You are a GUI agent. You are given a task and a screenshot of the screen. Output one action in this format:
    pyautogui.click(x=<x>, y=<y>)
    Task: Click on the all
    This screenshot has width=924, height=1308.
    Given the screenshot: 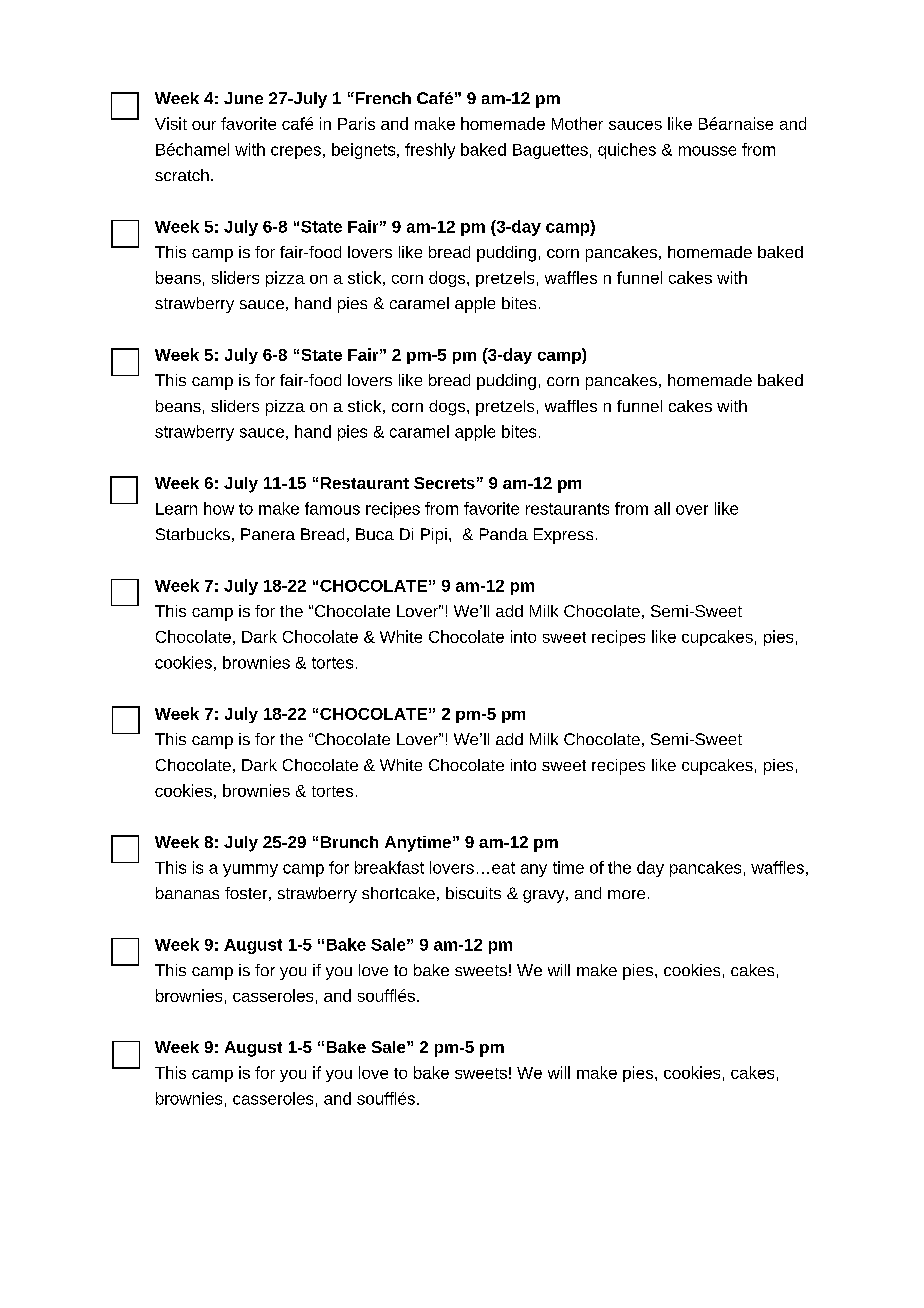 What is the action you would take?
    pyautogui.click(x=662, y=508)
